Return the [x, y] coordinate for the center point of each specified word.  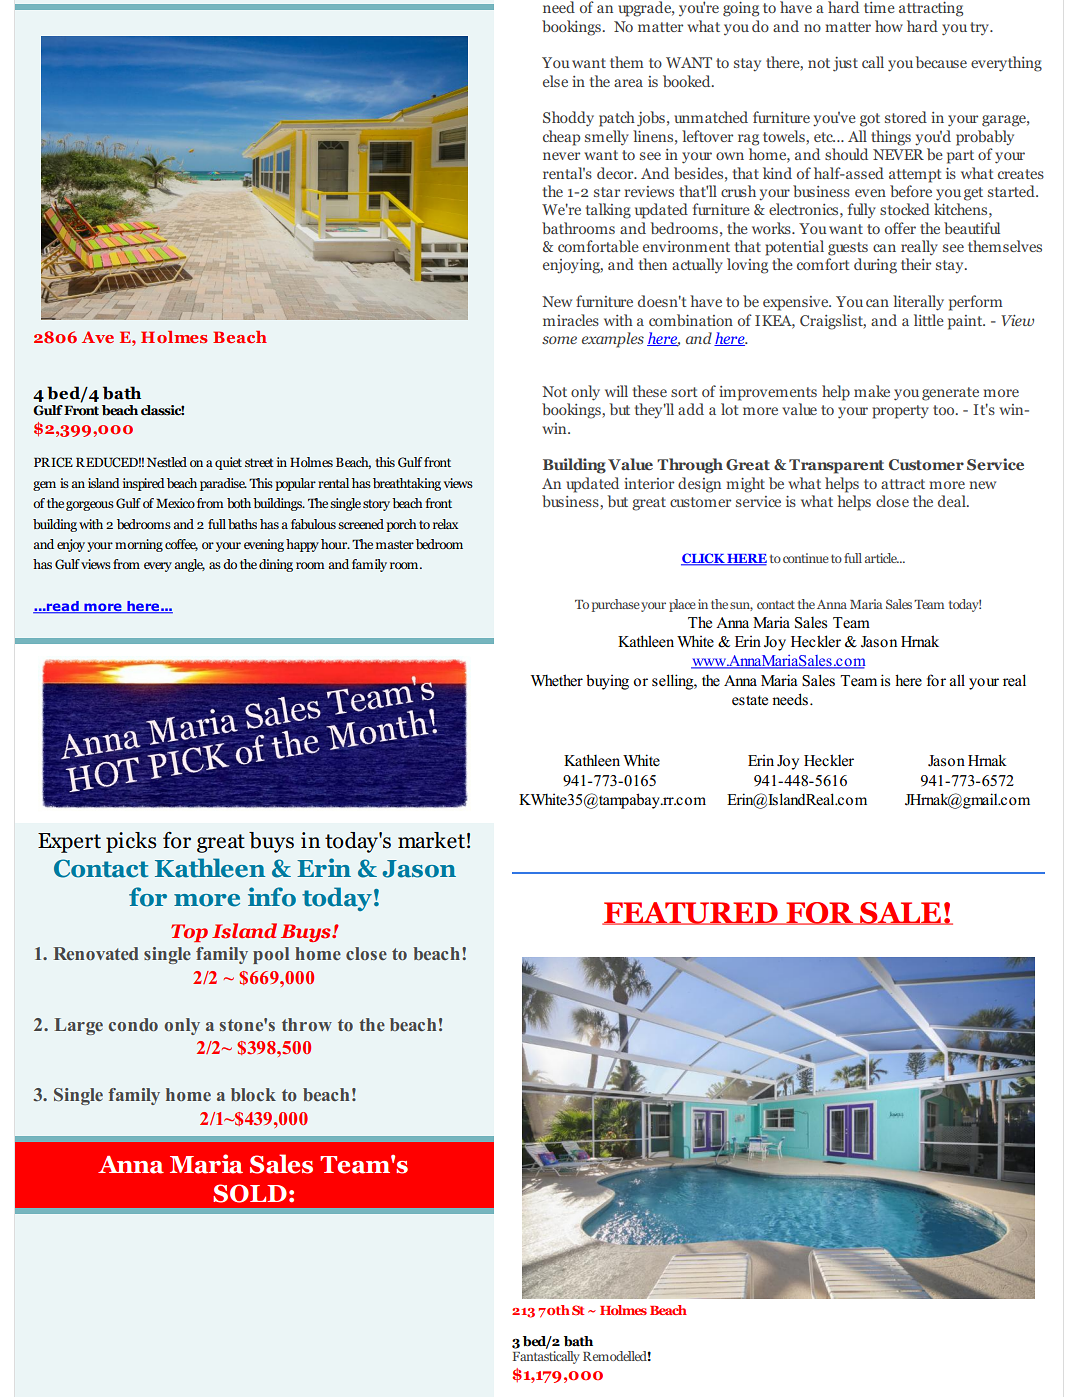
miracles [571, 320]
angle [189, 565]
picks [131, 842]
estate [750, 700]
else [555, 81]
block [253, 1094]
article [882, 558]
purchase [616, 605]
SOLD [250, 1193]
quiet [228, 463]
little [929, 320]
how [889, 26]
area [628, 83]
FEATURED [691, 913]
